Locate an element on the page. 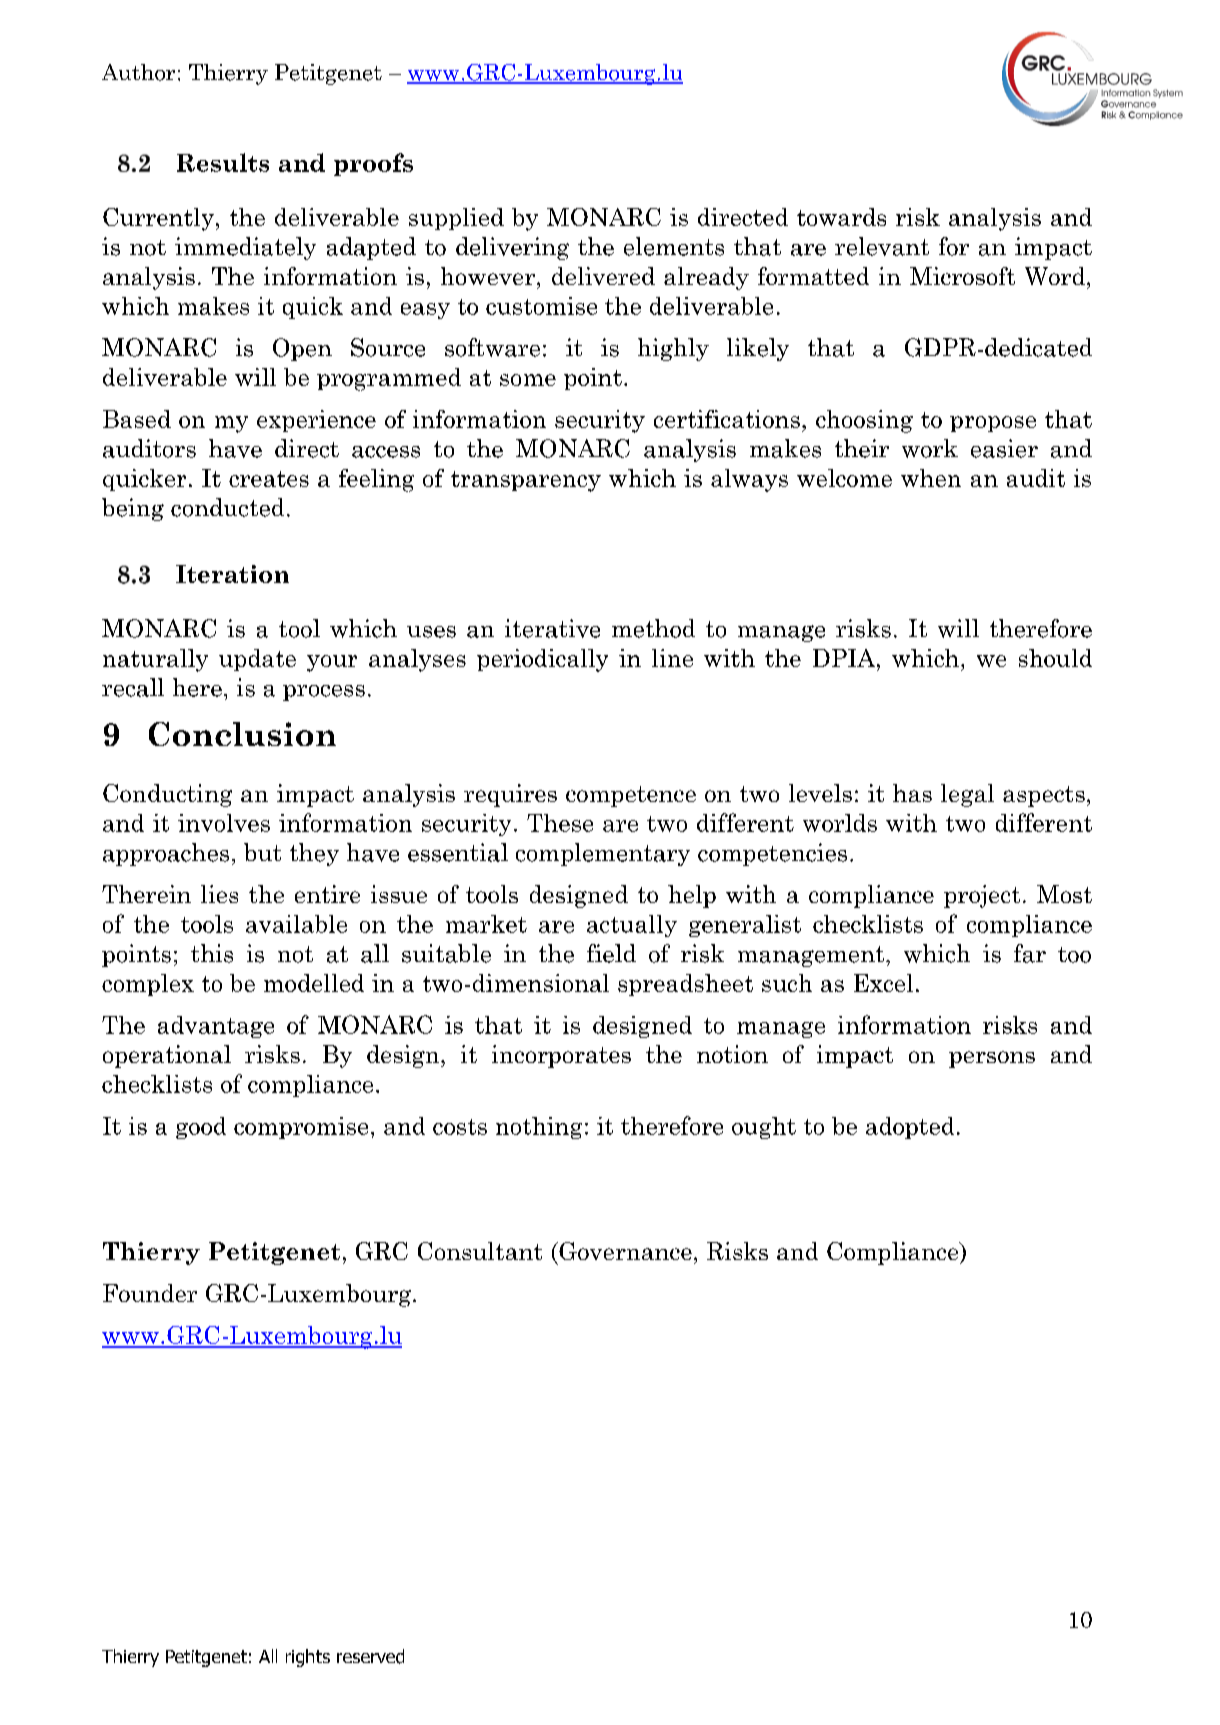 The width and height of the page is (1220, 1725). towards is located at coordinates (841, 217).
